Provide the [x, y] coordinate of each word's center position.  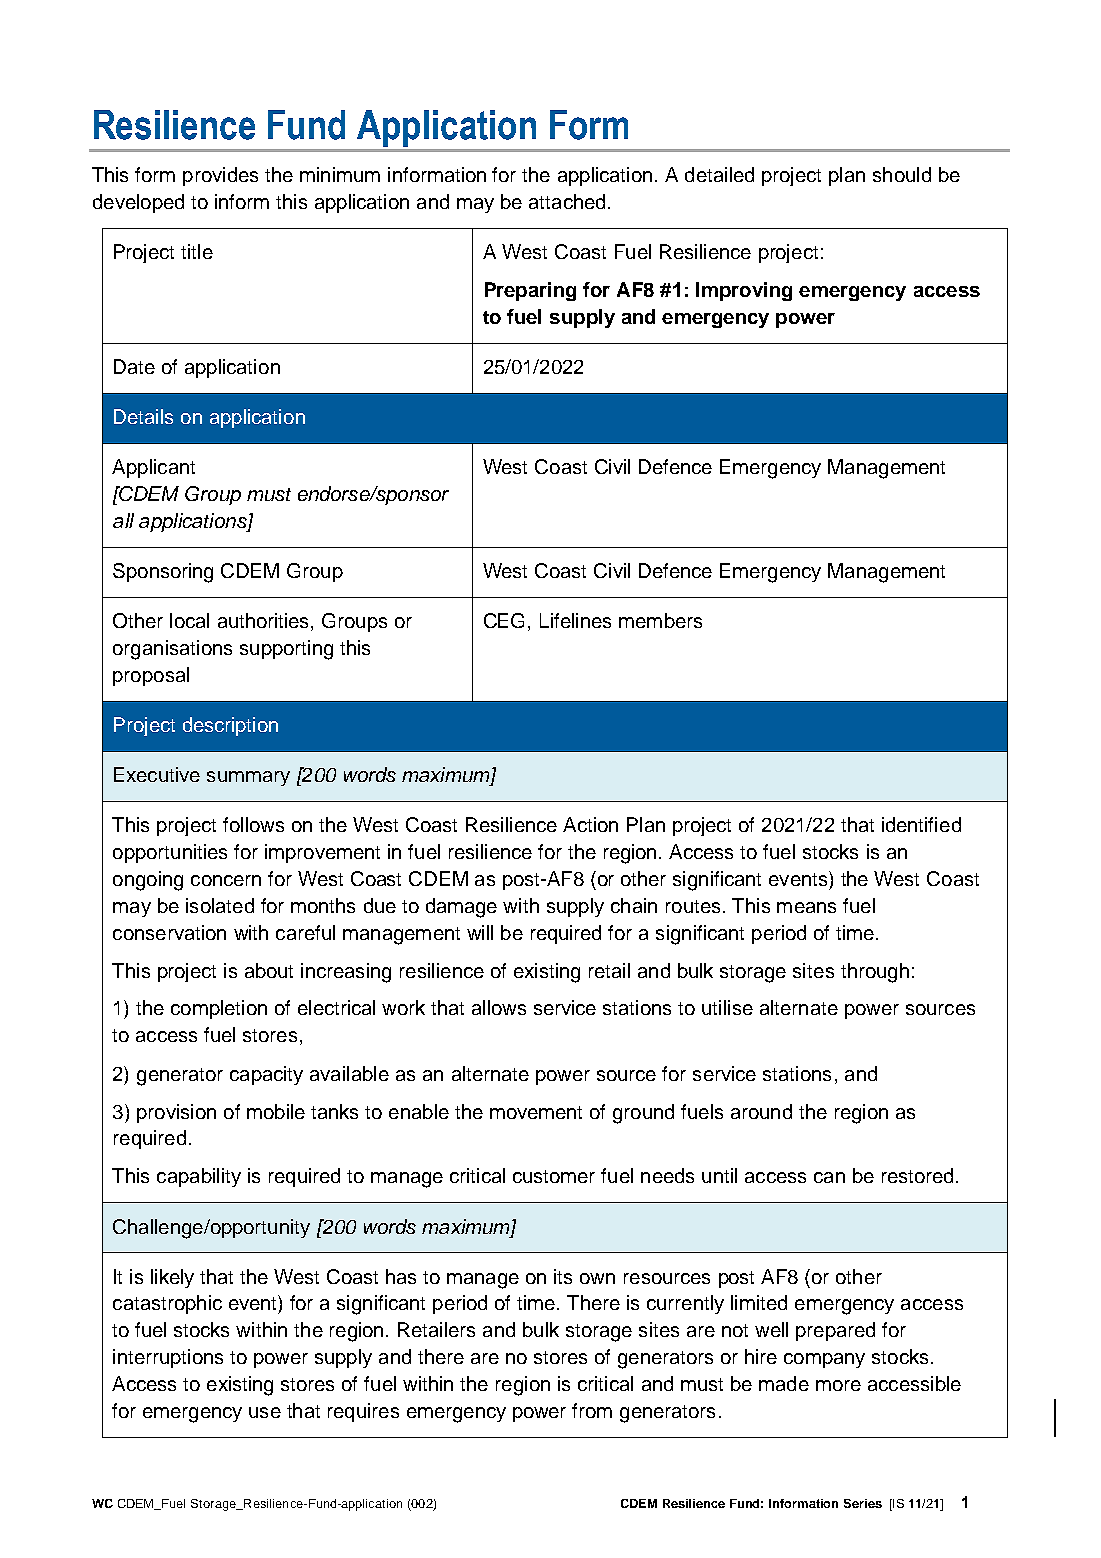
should [902, 174]
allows [499, 1007]
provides [220, 176]
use [265, 1412]
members [660, 620]
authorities [265, 622]
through [875, 973]
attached [567, 201]
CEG [504, 620]
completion [219, 1009]
